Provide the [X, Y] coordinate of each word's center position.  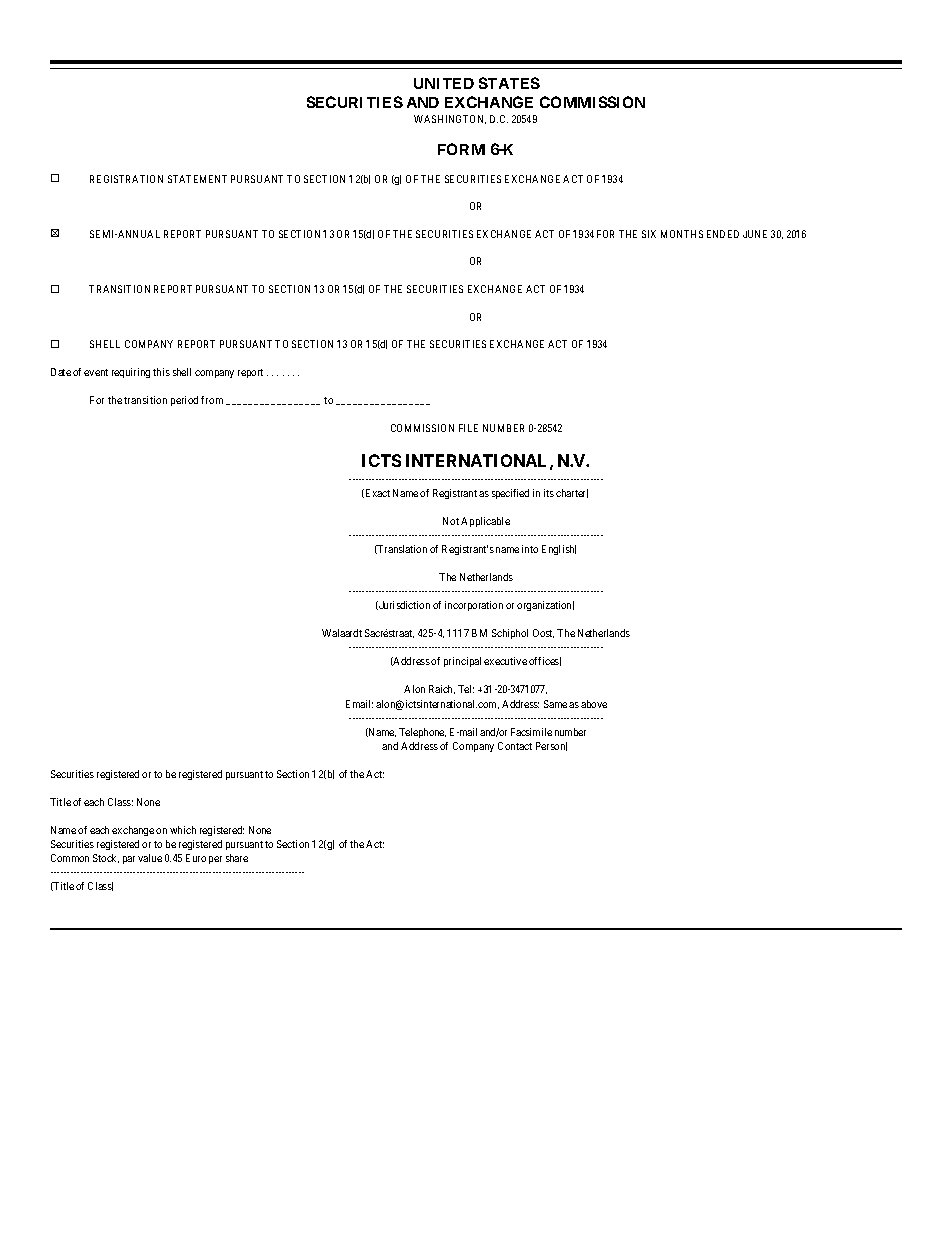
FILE [468, 428]
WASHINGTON [450, 119]
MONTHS [682, 234]
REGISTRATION [126, 179]
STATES [509, 83]
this [161, 372]
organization [545, 606]
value [150, 858]
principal [462, 662]
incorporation [474, 606]
